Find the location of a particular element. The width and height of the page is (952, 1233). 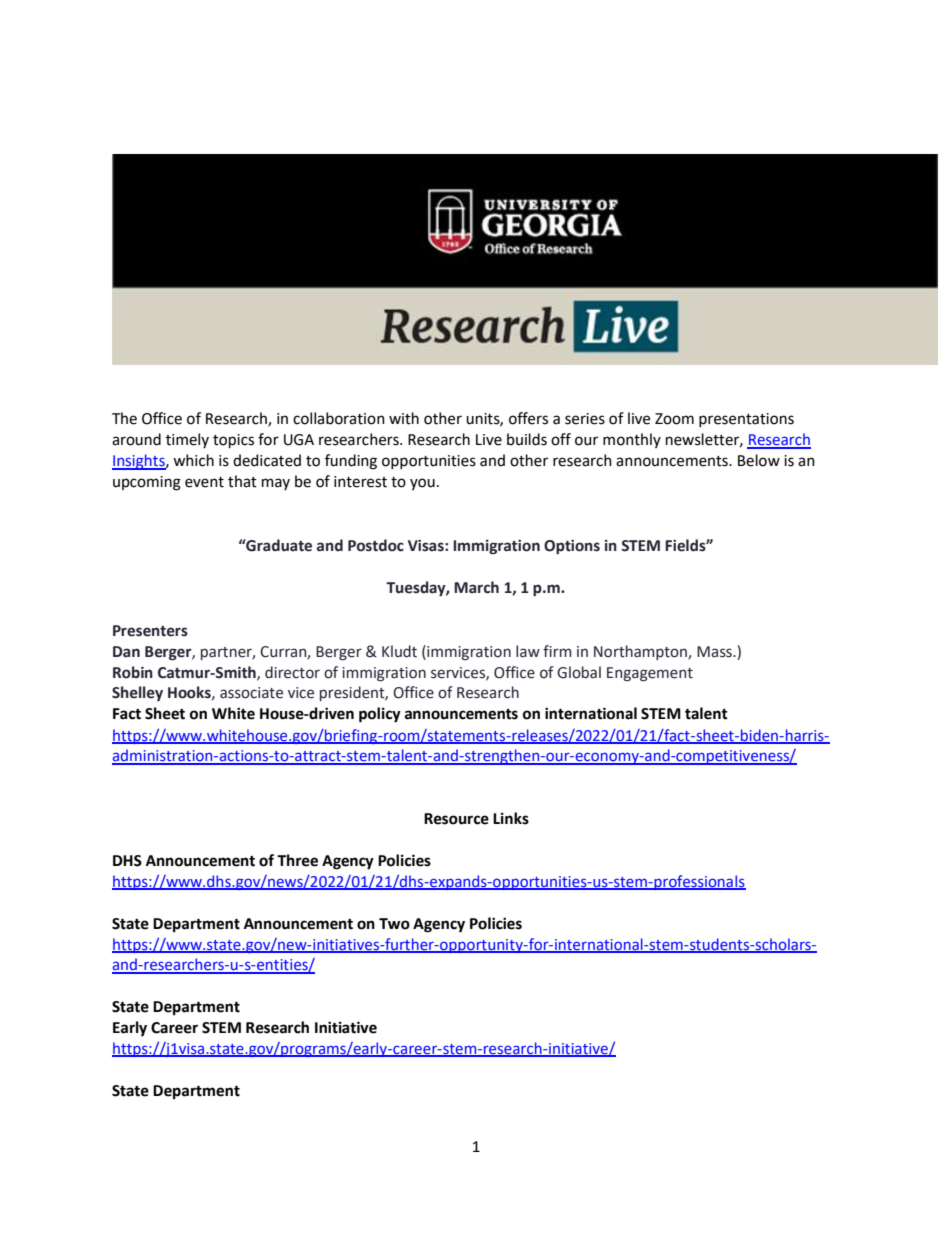

Two is located at coordinates (394, 924).
